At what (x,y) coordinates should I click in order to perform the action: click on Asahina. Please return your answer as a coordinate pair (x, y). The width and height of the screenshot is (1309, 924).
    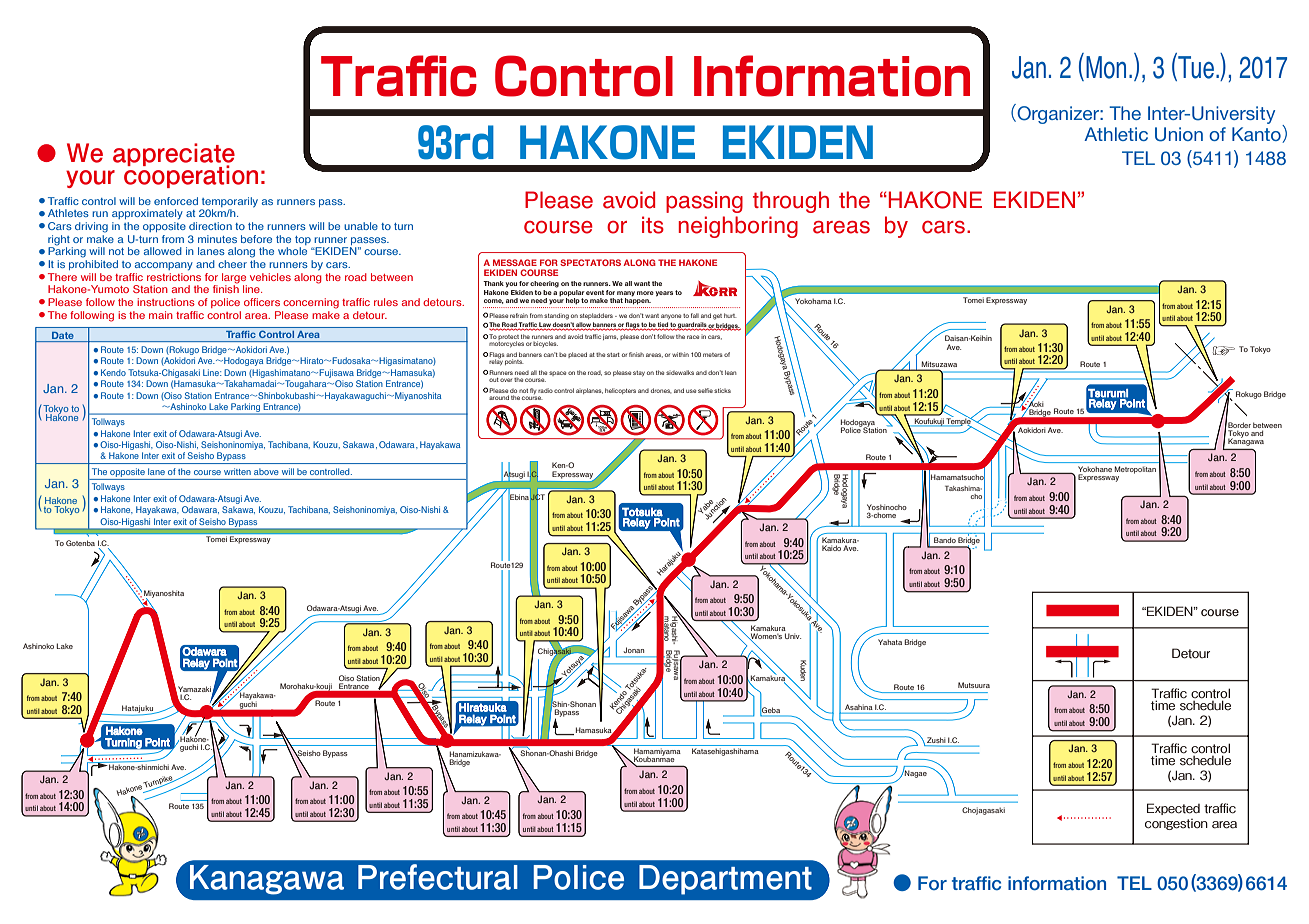
    Looking at the image, I should click on (858, 707).
